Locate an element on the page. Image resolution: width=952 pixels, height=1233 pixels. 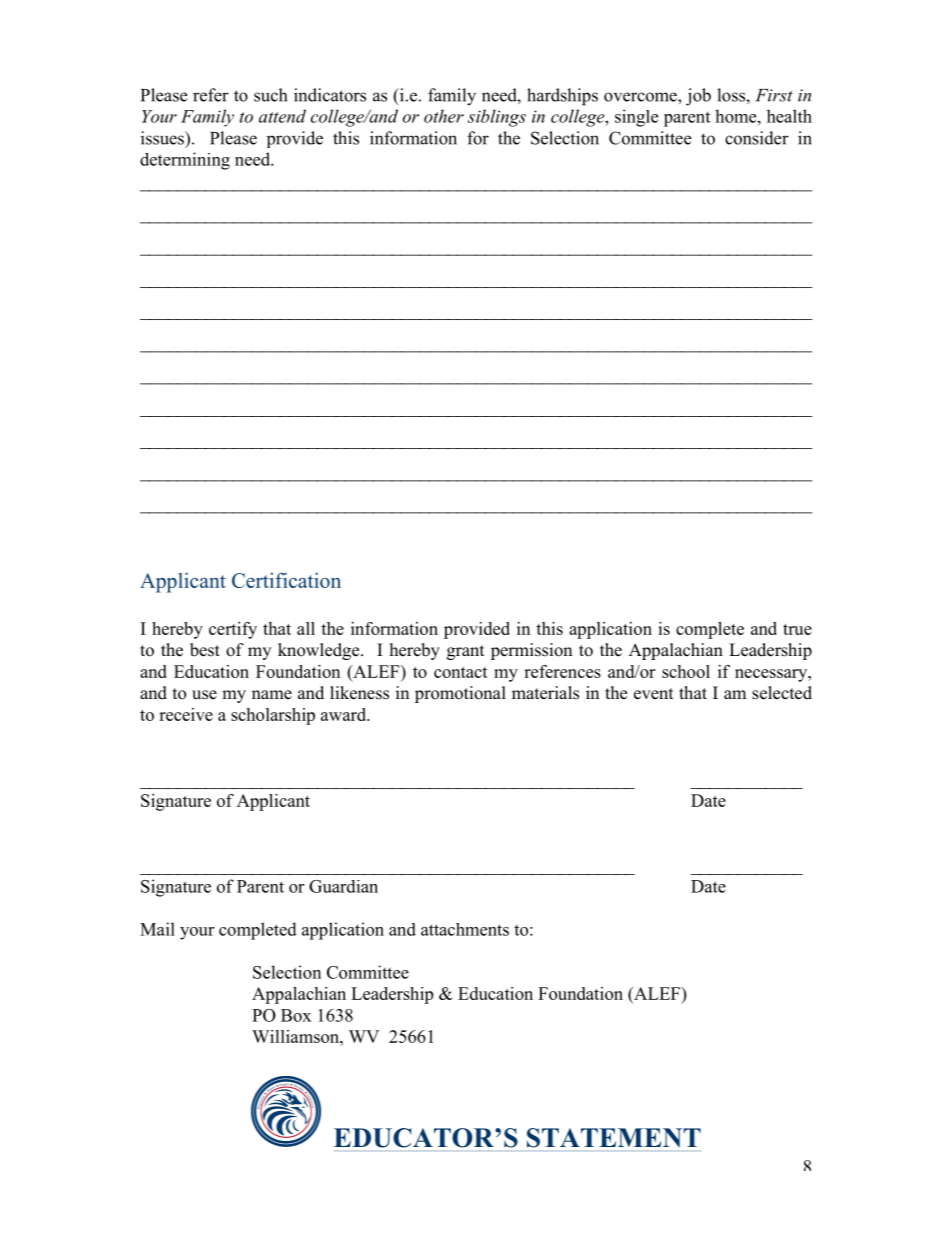
attachments is located at coordinates (465, 929).
